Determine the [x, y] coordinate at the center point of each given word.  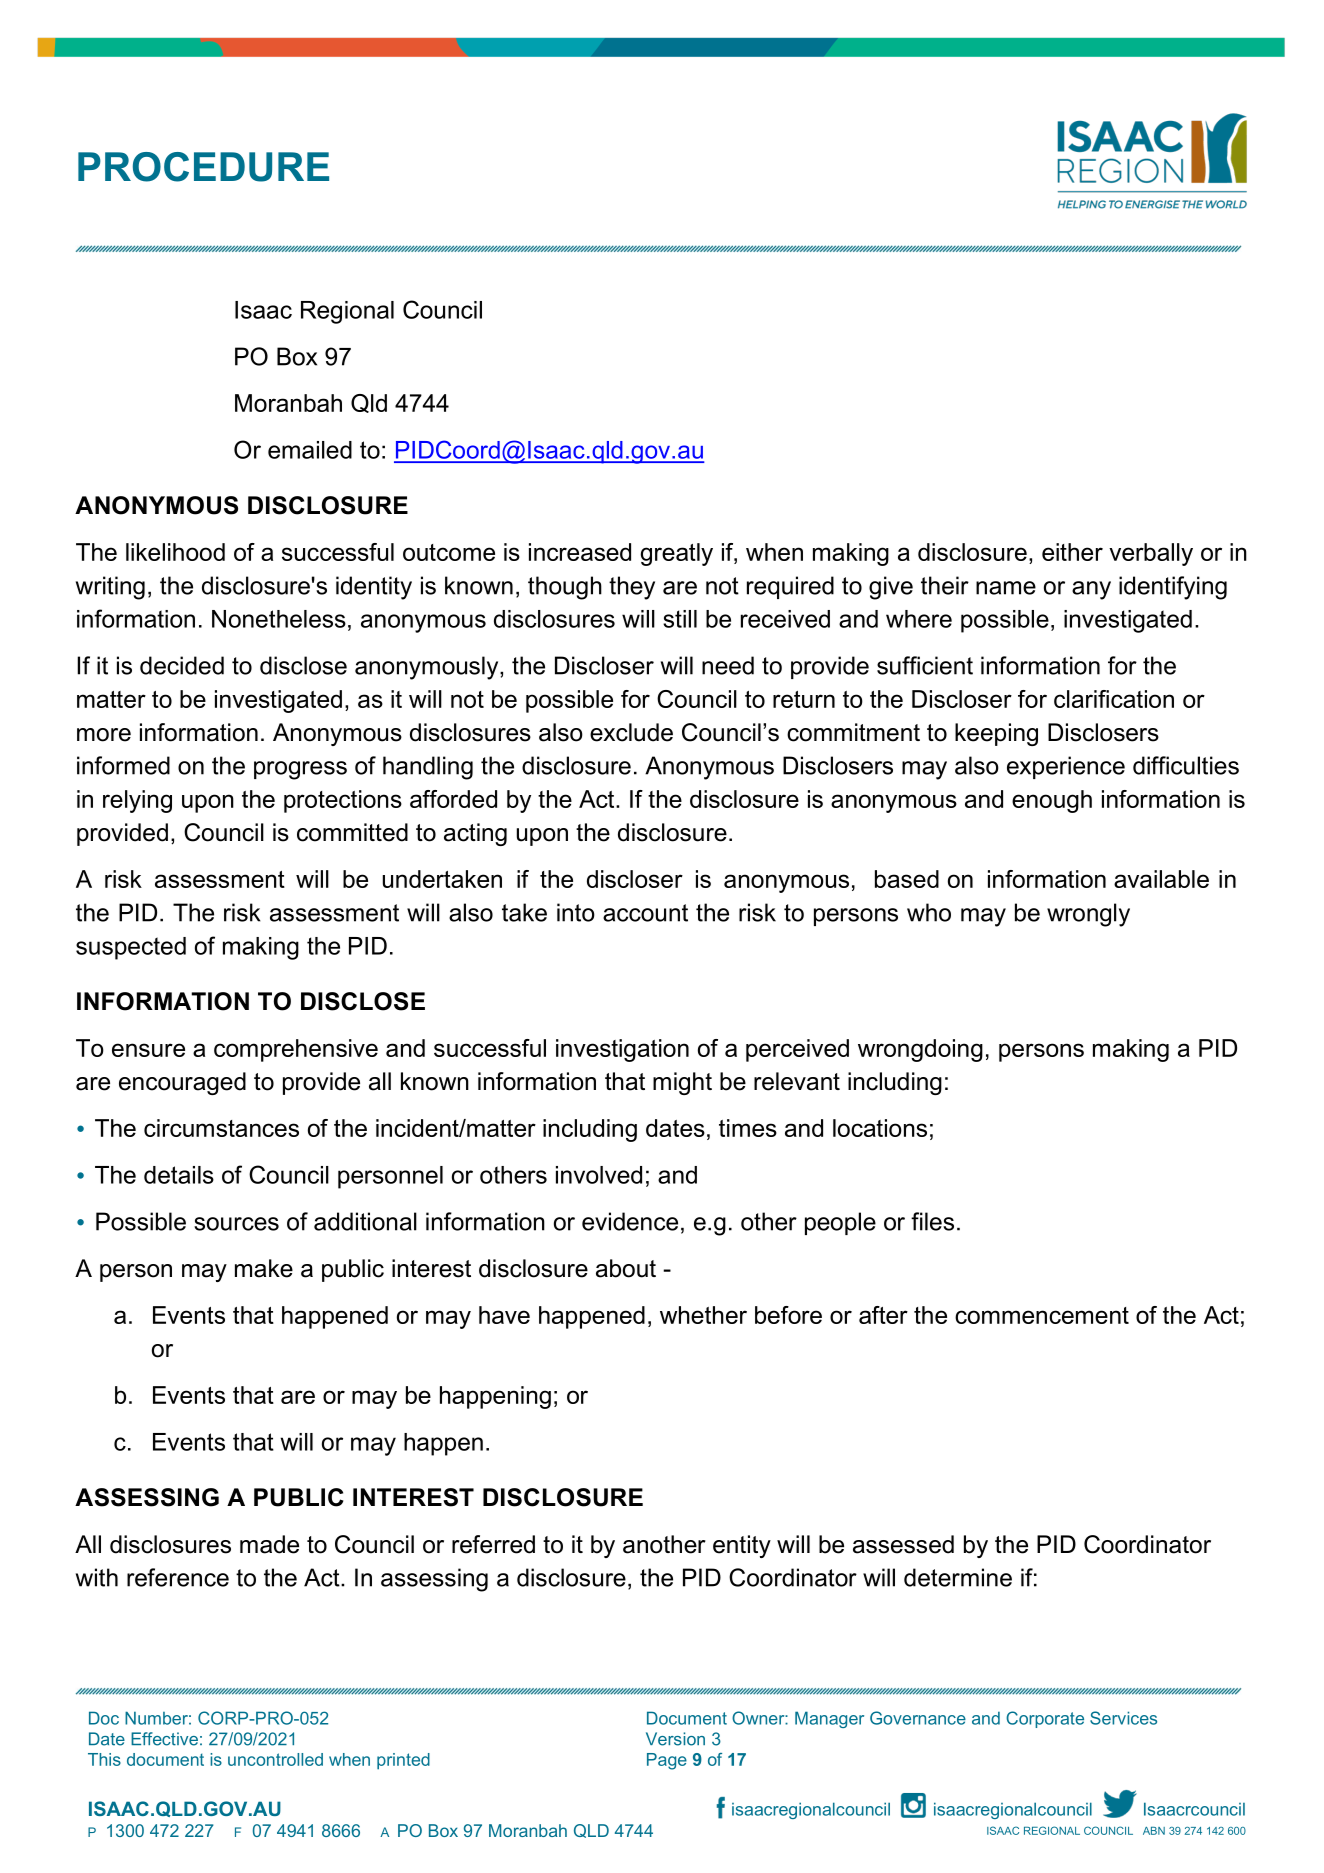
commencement [1042, 1315]
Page [667, 1761]
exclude [631, 732]
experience [1066, 767]
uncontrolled [275, 1759]
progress [300, 770]
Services [1123, 1718]
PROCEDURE [203, 167]
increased [580, 552]
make [264, 1268]
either [1072, 552]
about [626, 1268]
